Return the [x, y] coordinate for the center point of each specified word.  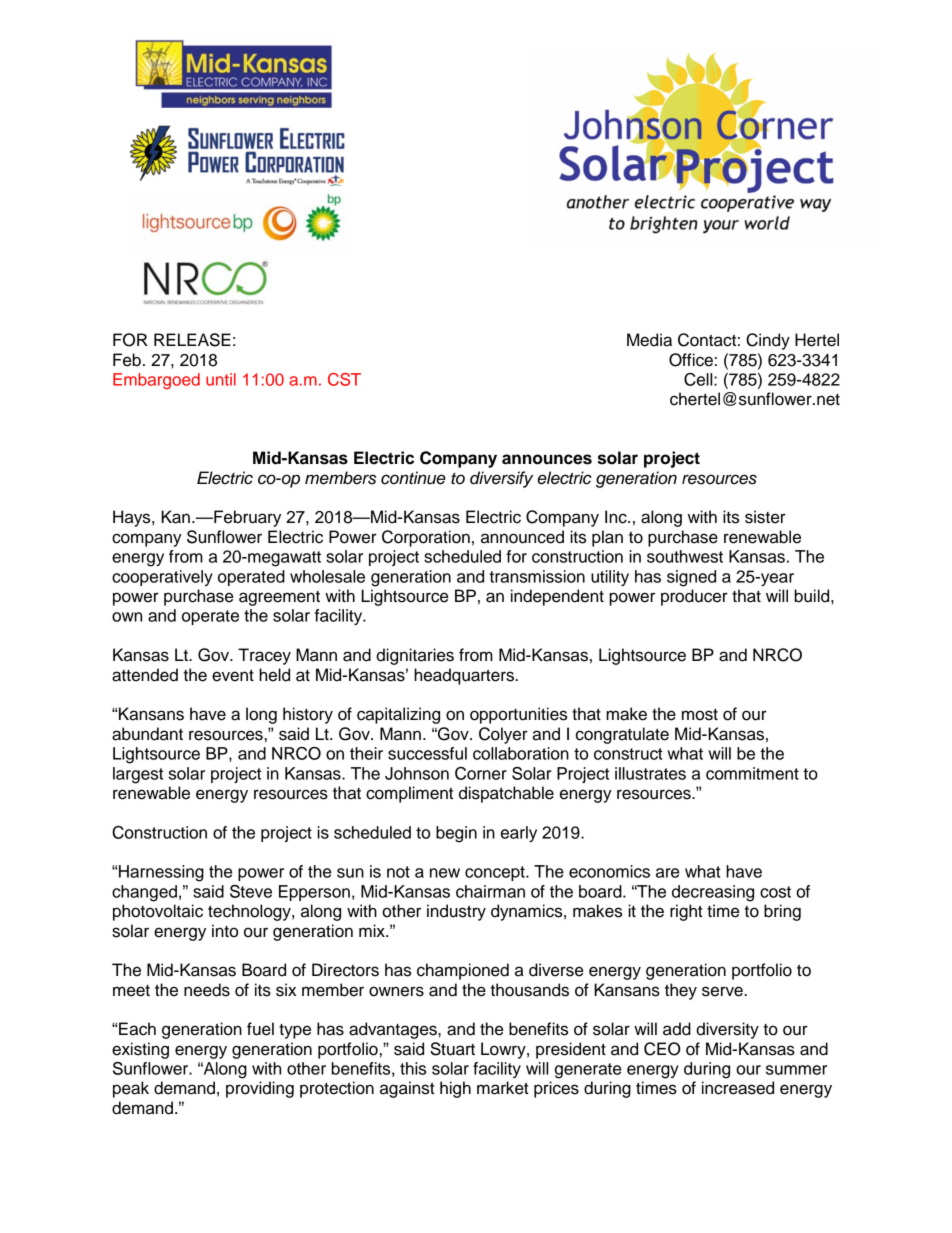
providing [260, 1089]
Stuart [452, 1049]
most [700, 715]
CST [344, 379]
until [221, 379]
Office [691, 360]
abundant [147, 734]
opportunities [518, 715]
